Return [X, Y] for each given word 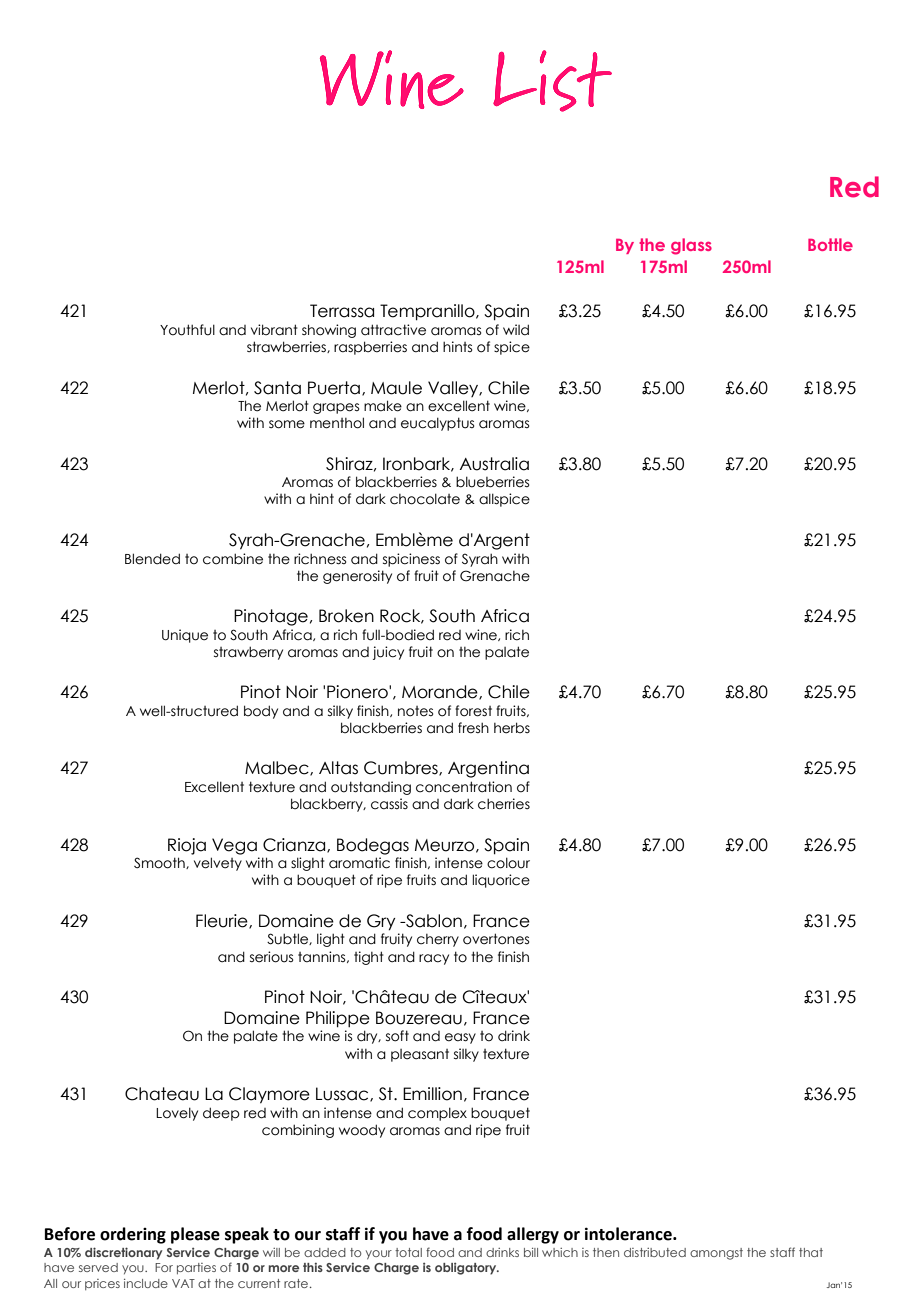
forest [473, 711]
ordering [133, 1235]
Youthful [187, 330]
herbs [512, 728]
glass [691, 246]
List [552, 81]
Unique [185, 636]
